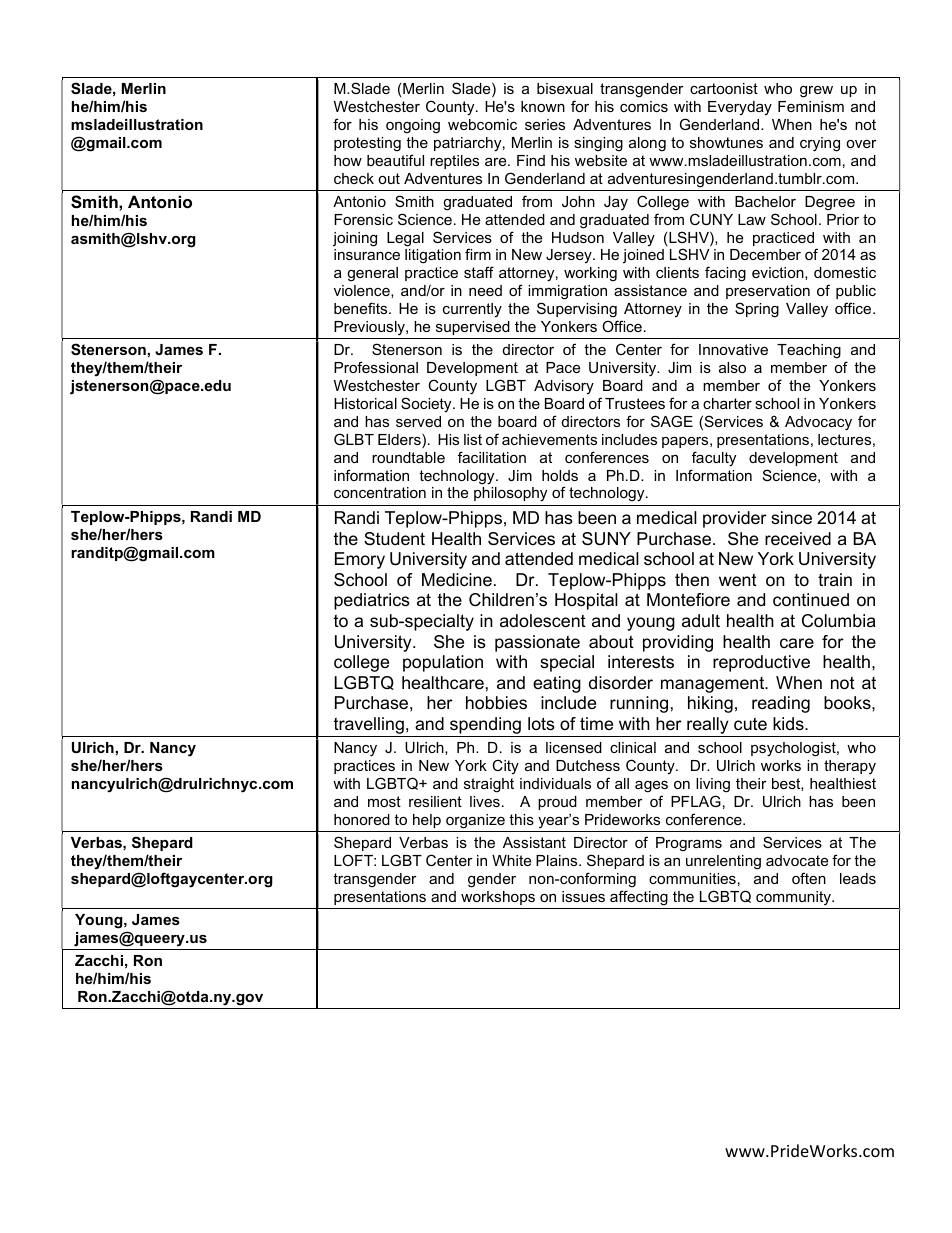 Image resolution: width=952 pixels, height=1233 pixels. Describe the element at coordinates (644, 106) in the document. I see `comics` at that location.
